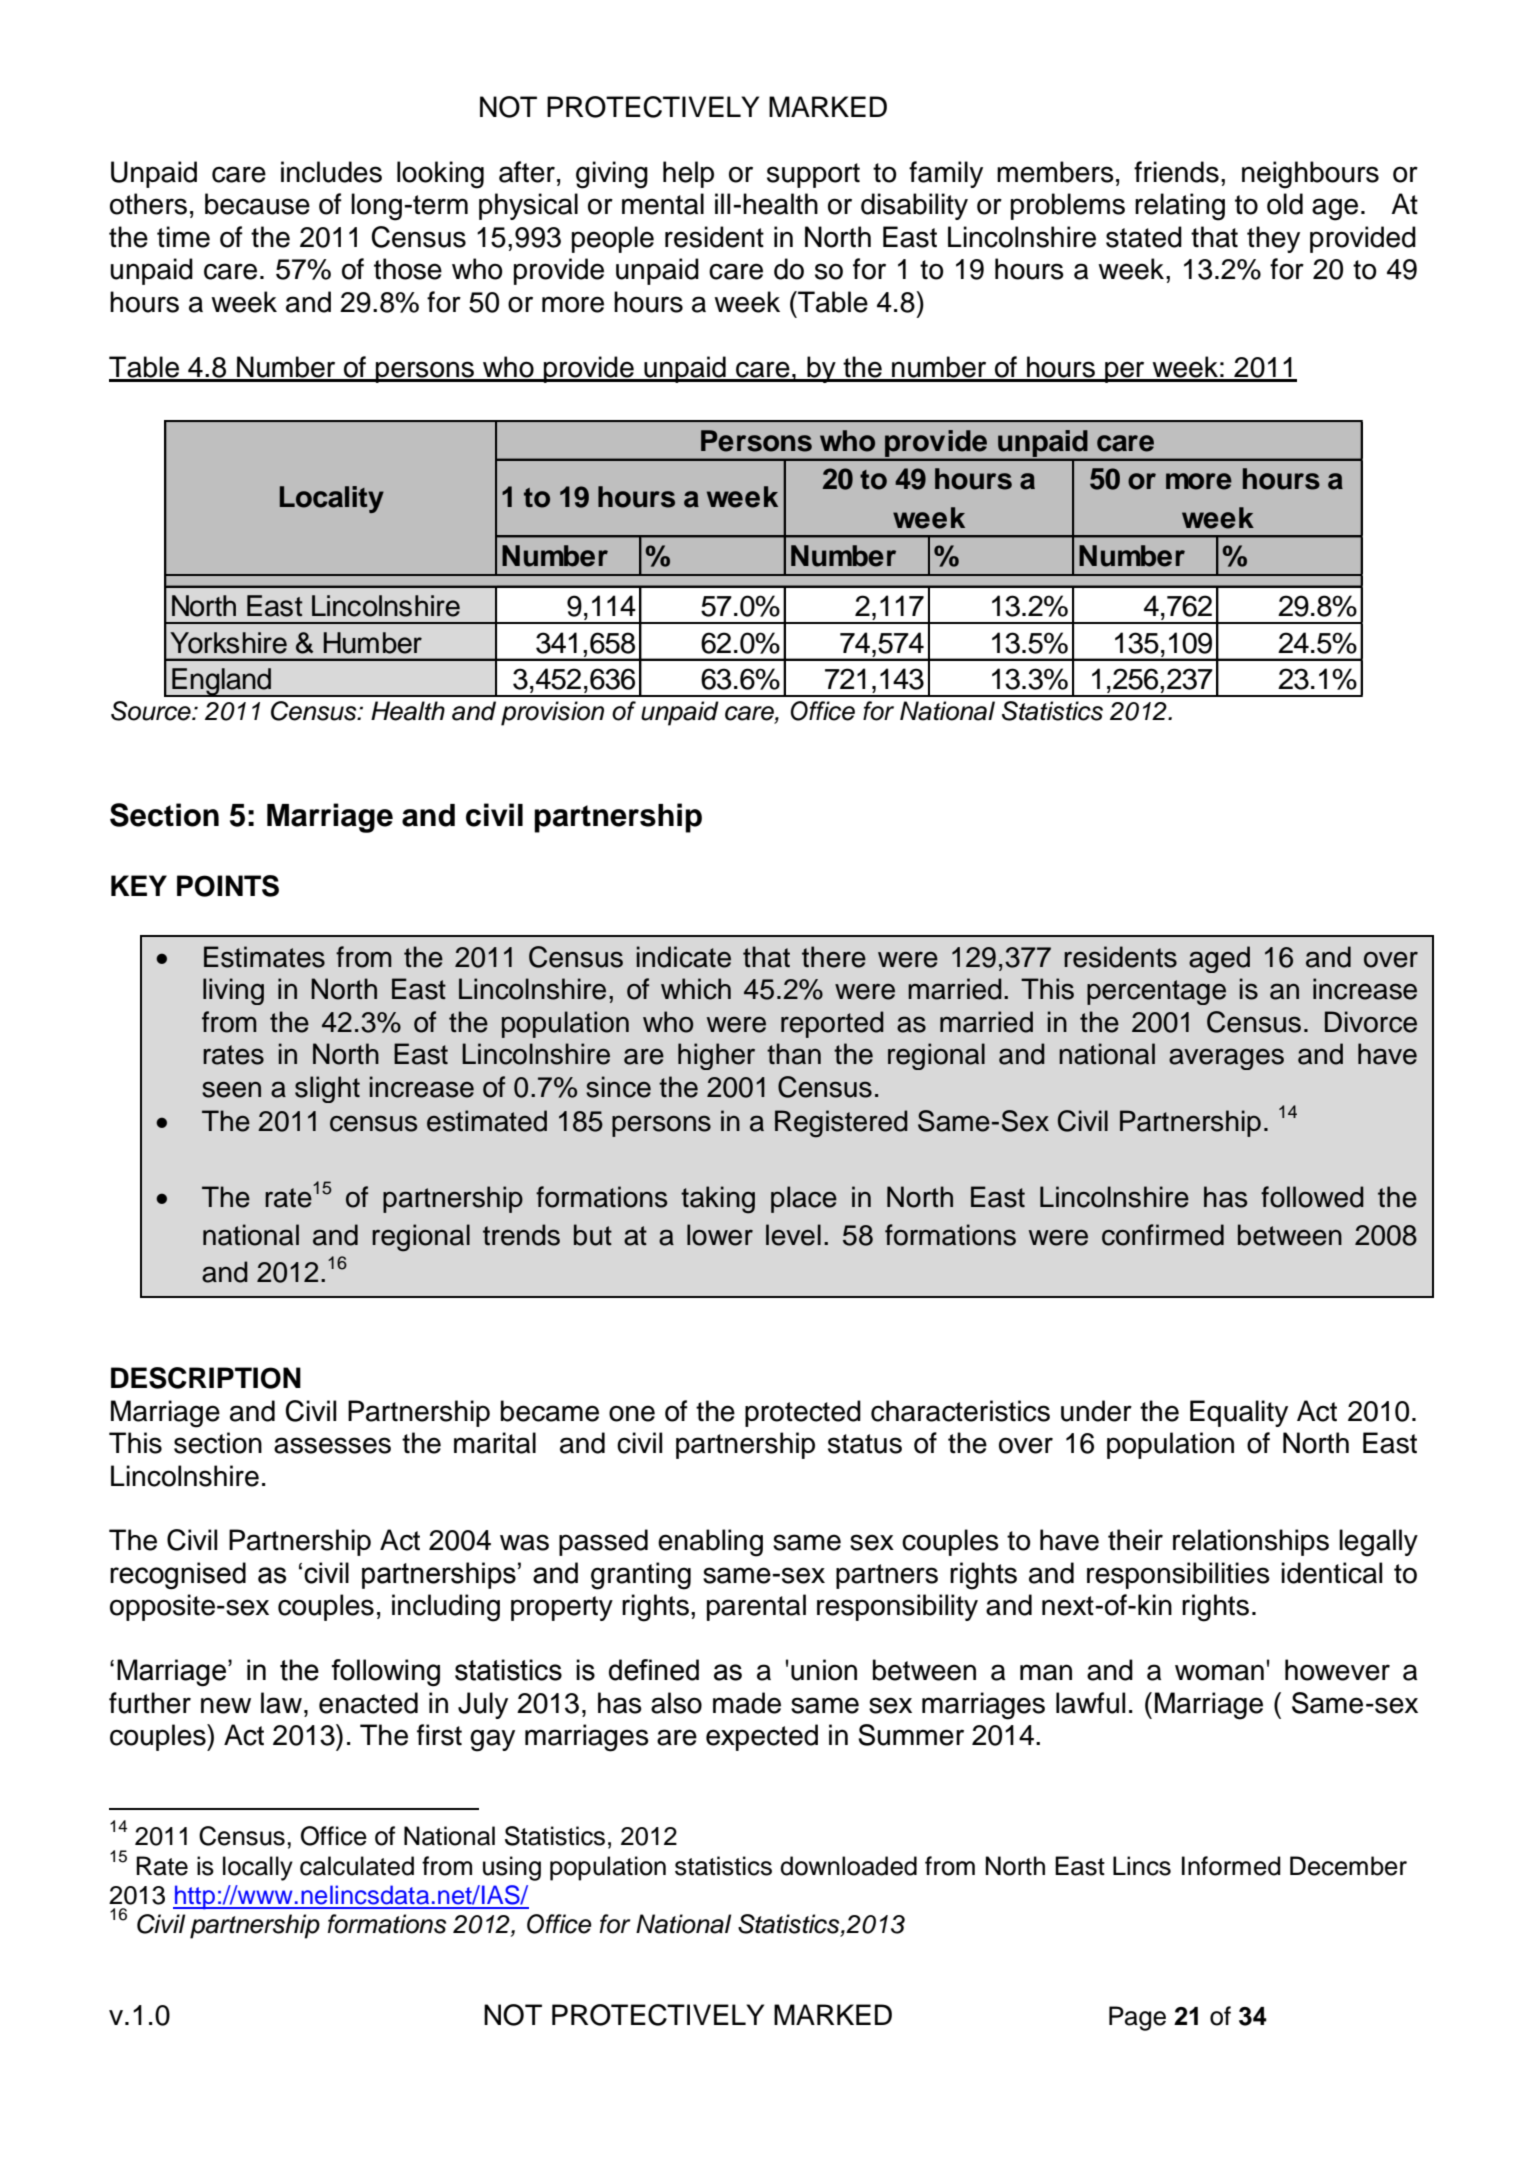  Describe the element at coordinates (332, 1445) in the screenshot. I see `assesses` at that location.
